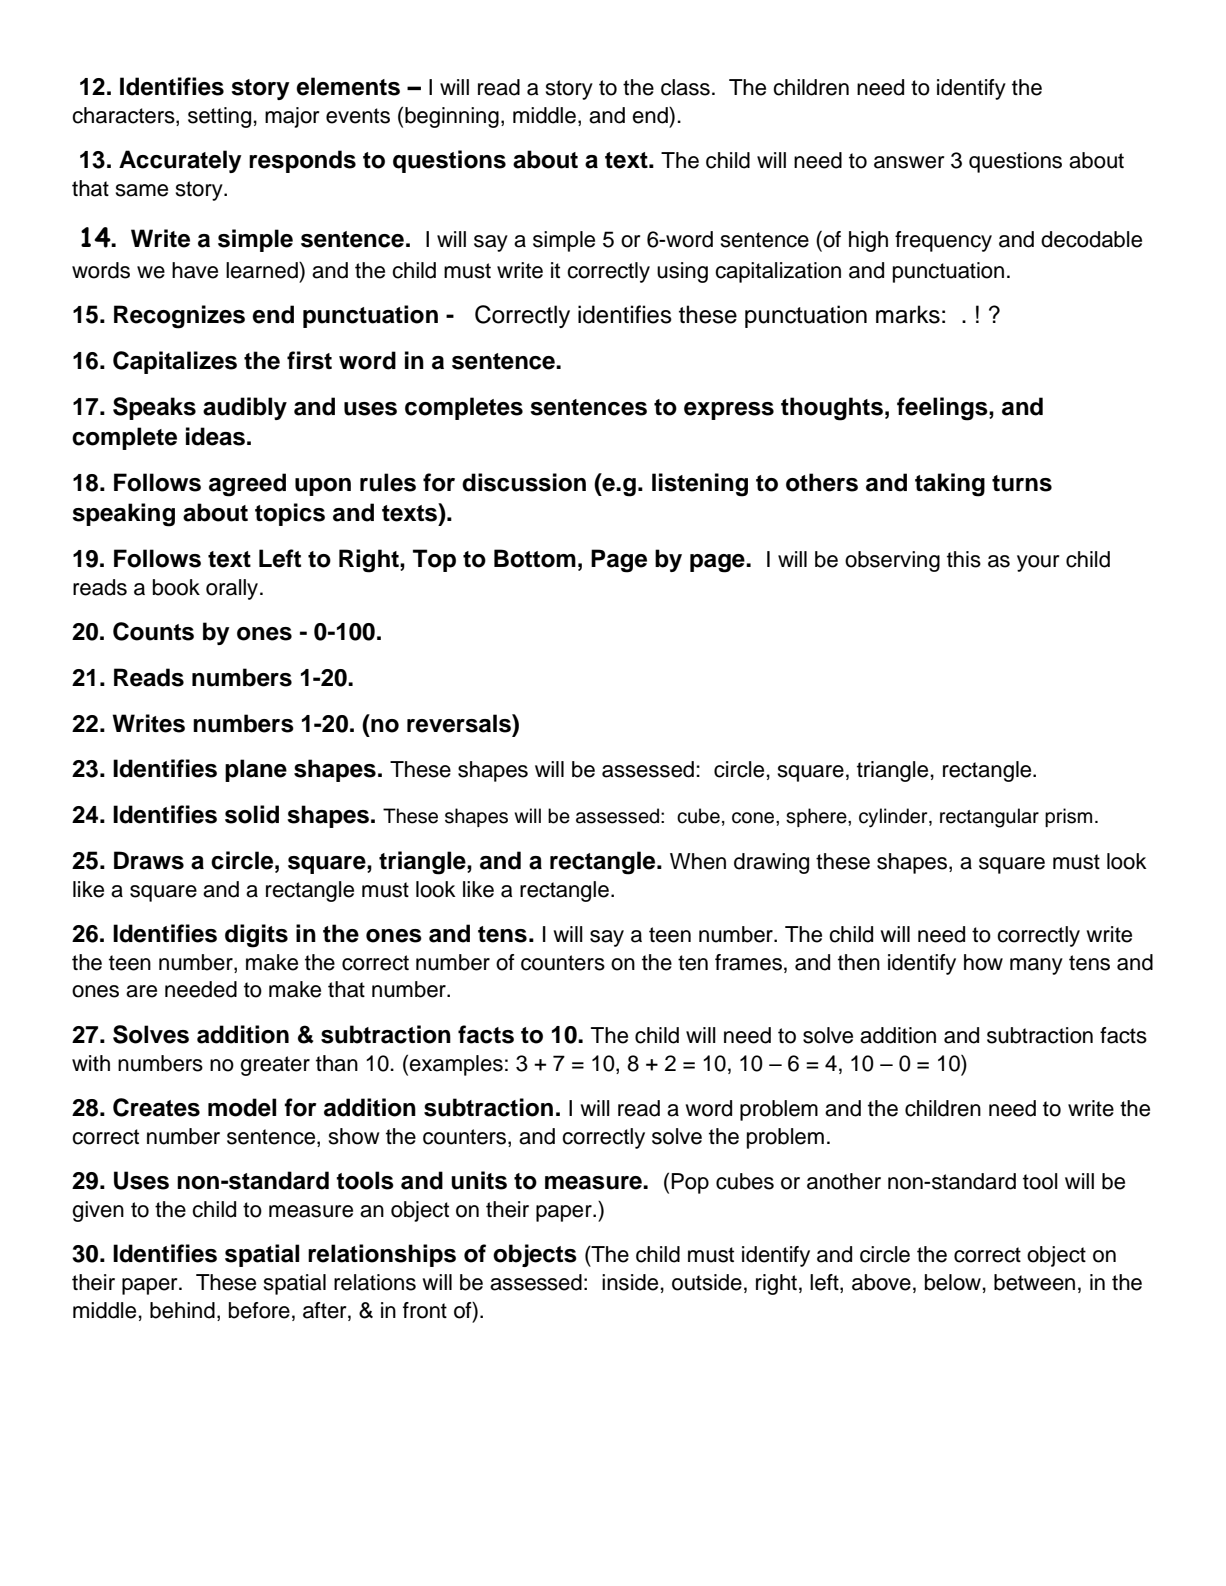  What do you see at coordinates (256, 936) in the page?
I see `digits` at bounding box center [256, 936].
